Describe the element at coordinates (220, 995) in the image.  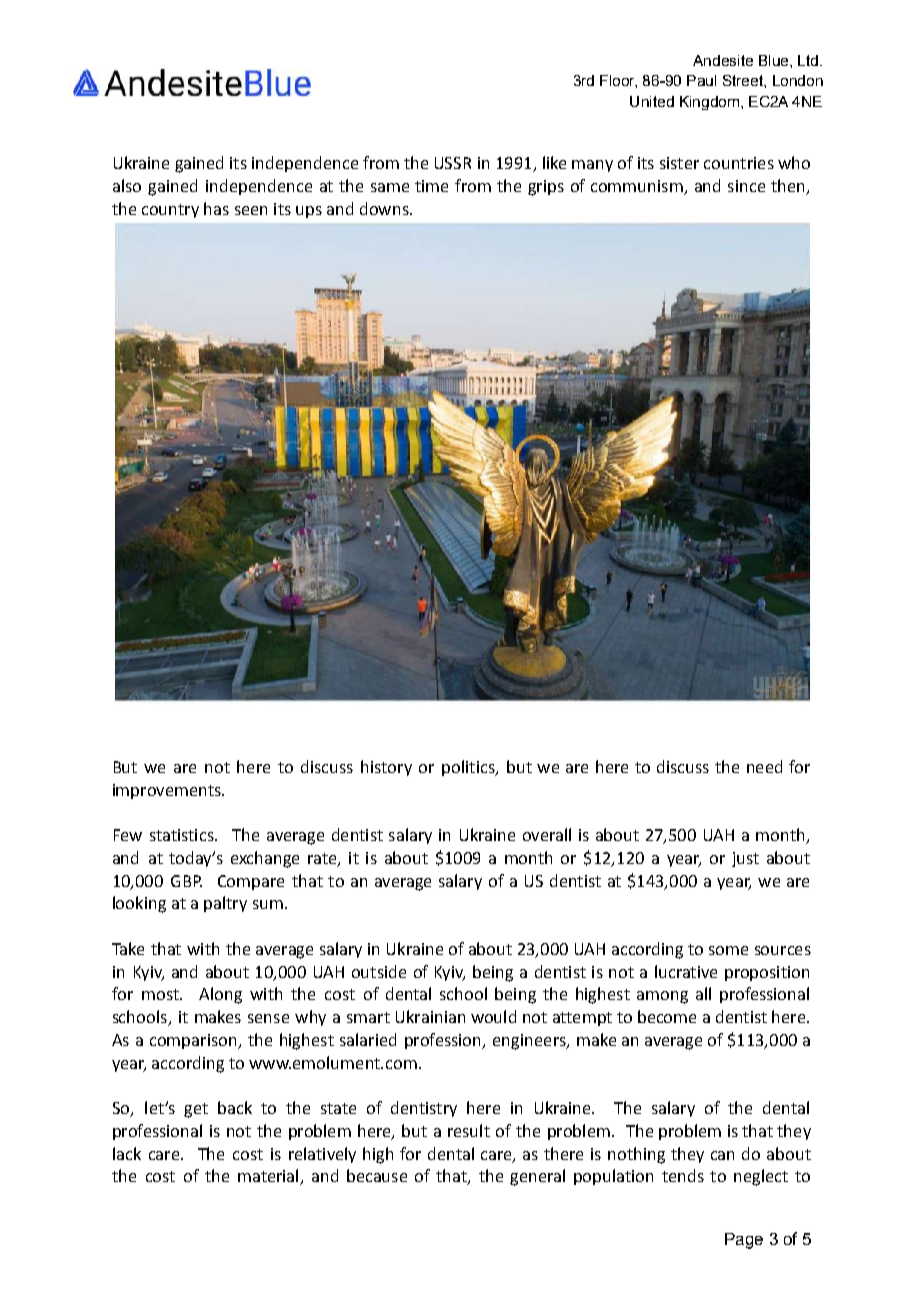
I see `Along` at that location.
